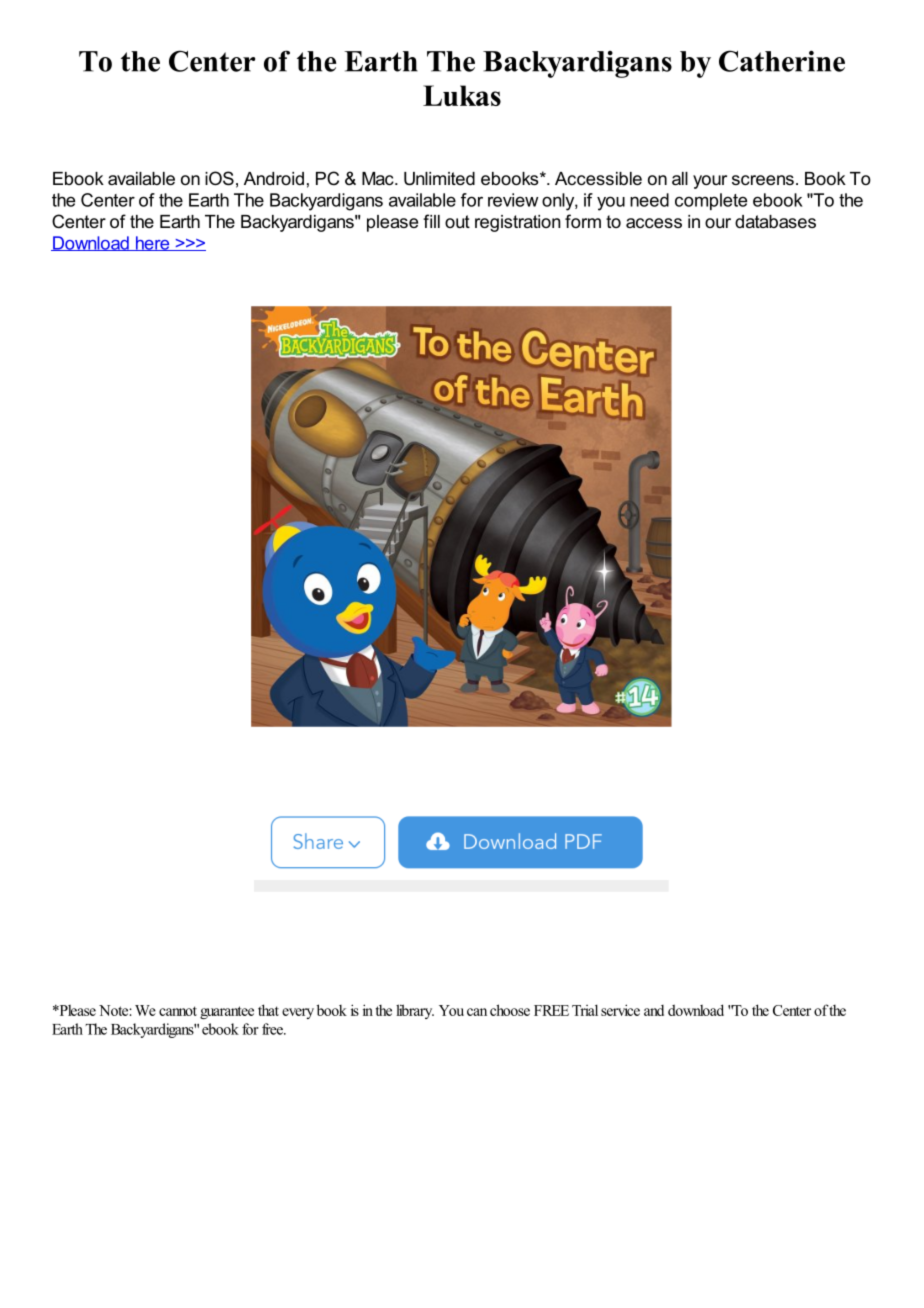 The image size is (924, 1308). What do you see at coordinates (462, 95) in the document?
I see `Lukas` at bounding box center [462, 95].
